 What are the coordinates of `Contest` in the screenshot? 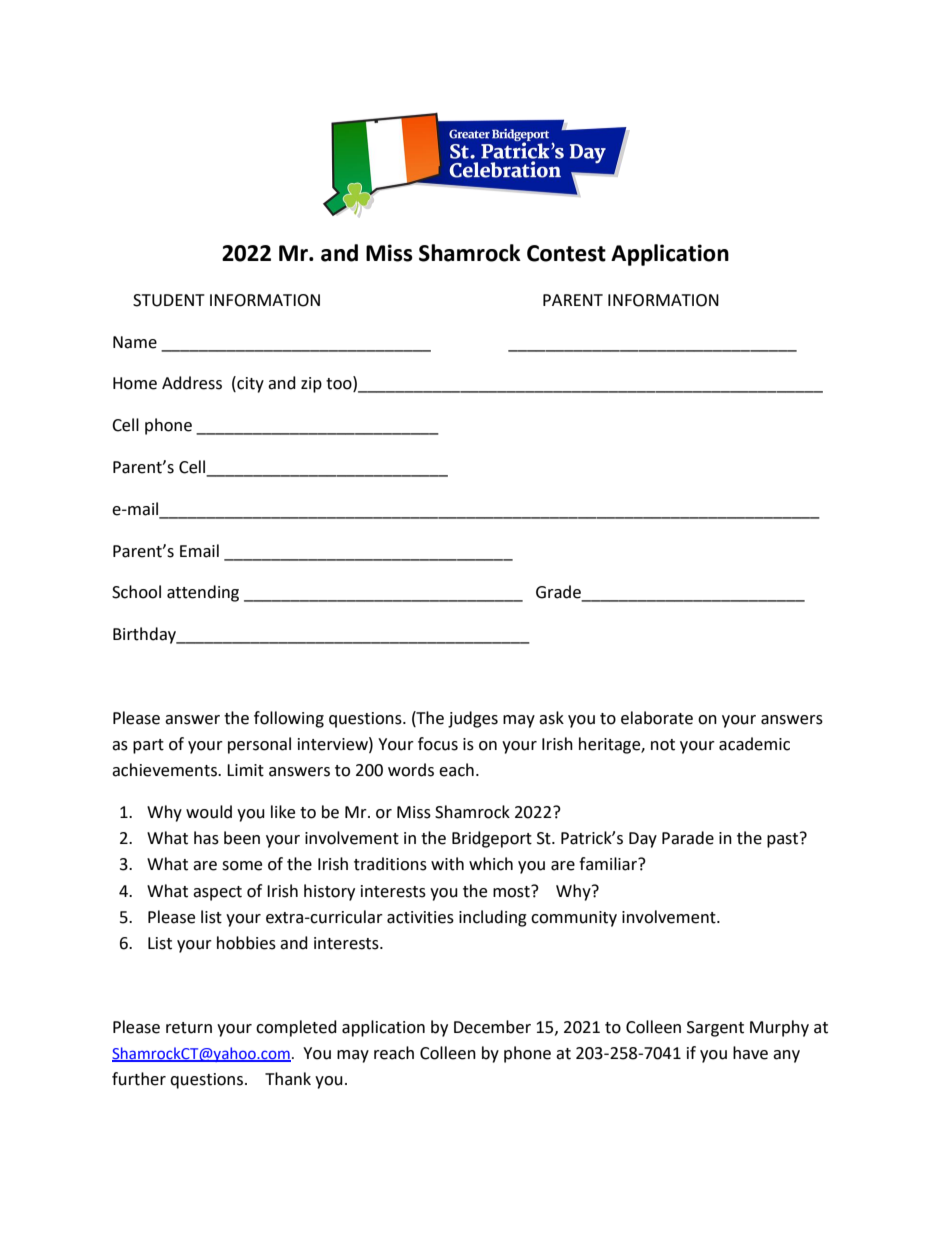 It's located at (566, 253).
